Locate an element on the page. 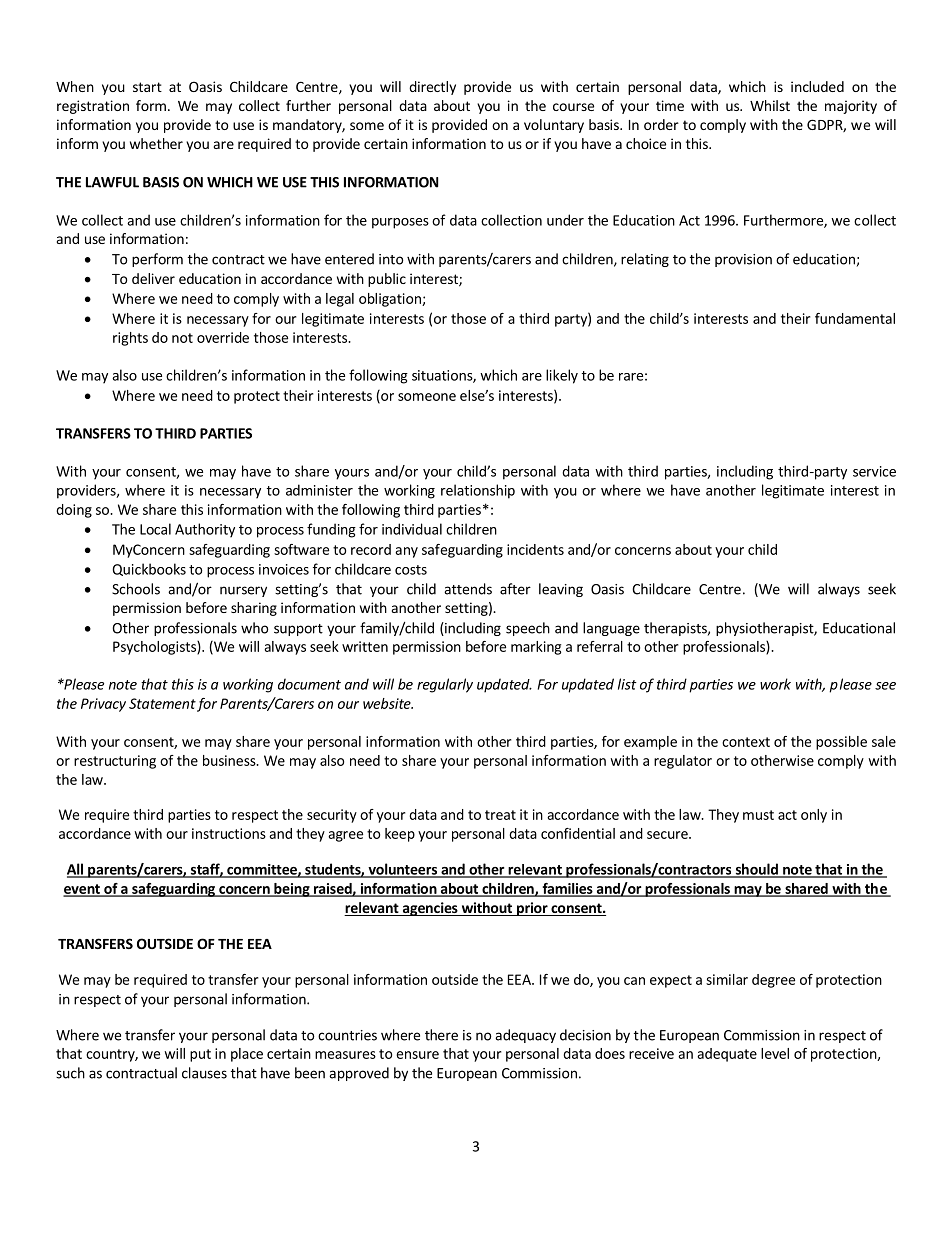  fundamental is located at coordinates (855, 318).
